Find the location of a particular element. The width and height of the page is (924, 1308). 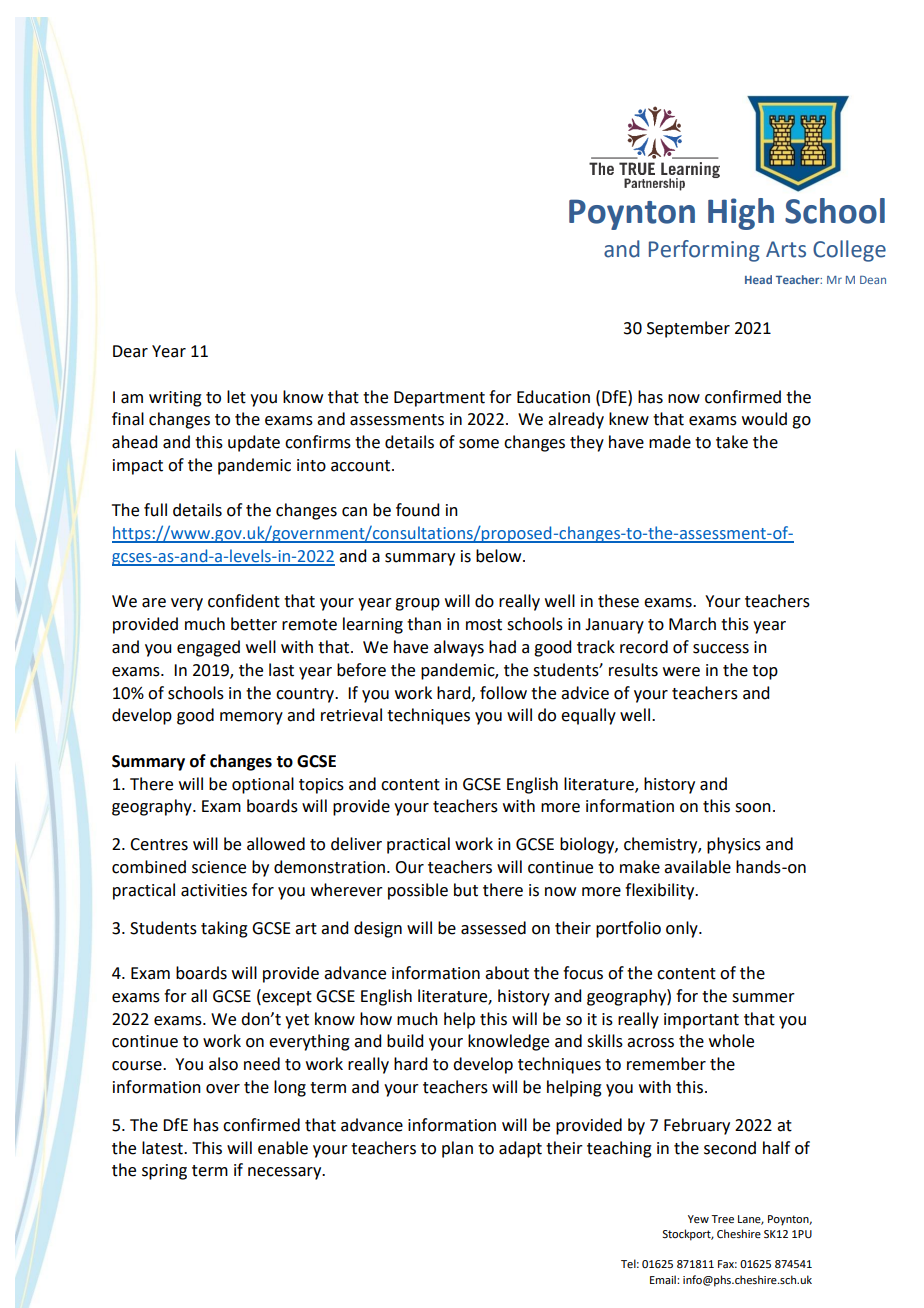

about is located at coordinates (507, 973).
